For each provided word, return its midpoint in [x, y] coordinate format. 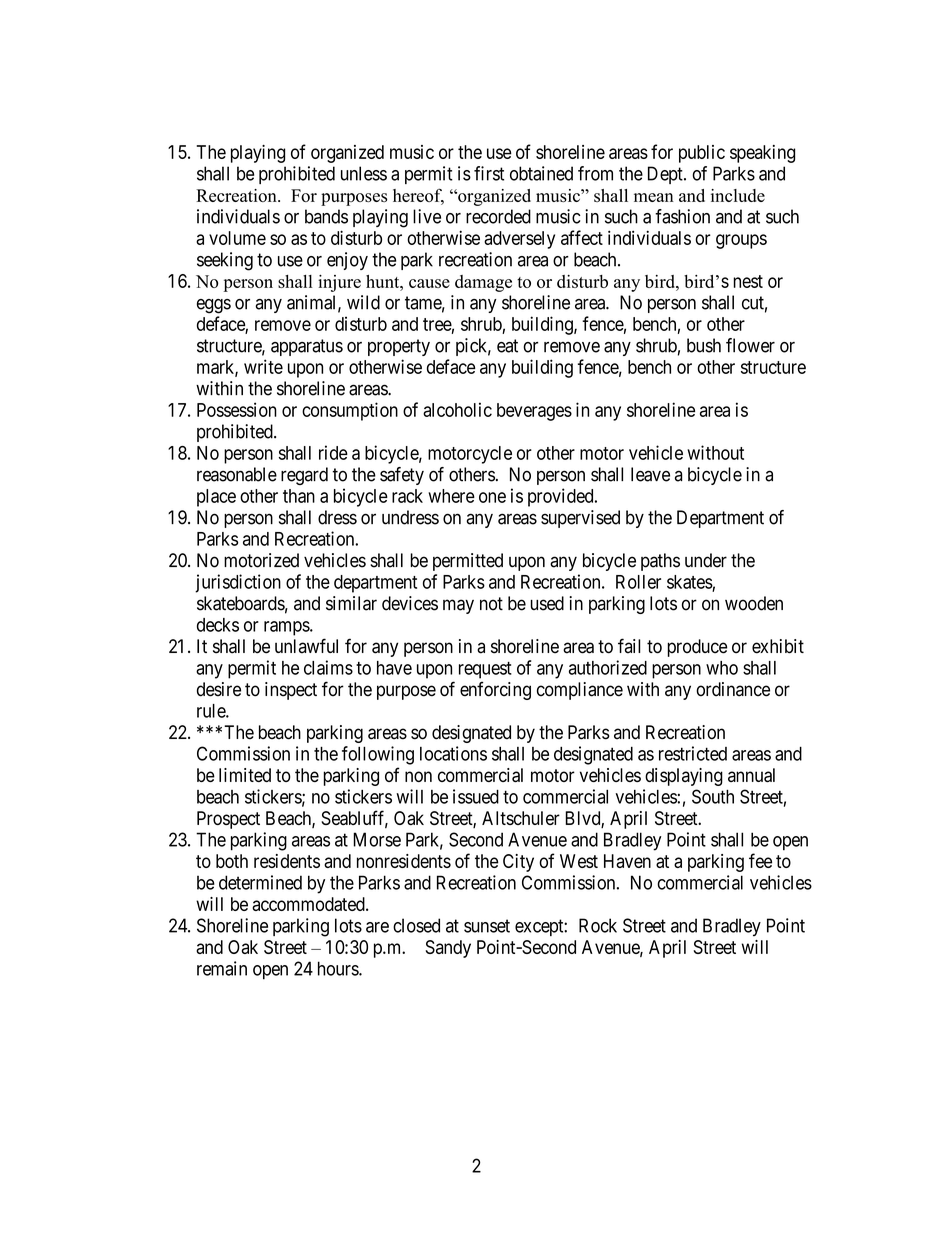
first [489, 173]
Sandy [448, 949]
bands [326, 216]
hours [339, 968]
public [702, 154]
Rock [598, 925]
